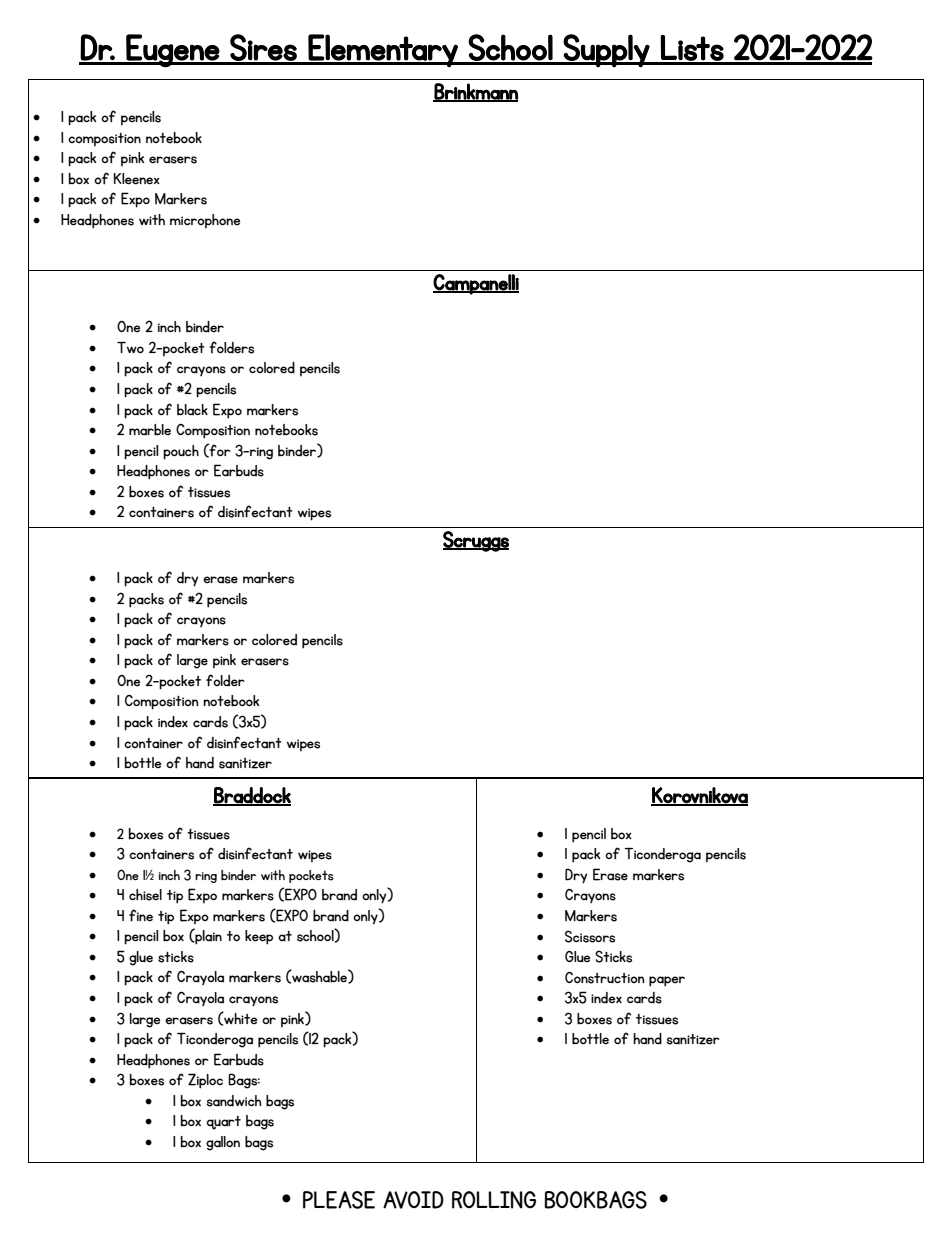 The height and width of the screenshot is (1233, 952). I want to click on pouch, so click(181, 452).
